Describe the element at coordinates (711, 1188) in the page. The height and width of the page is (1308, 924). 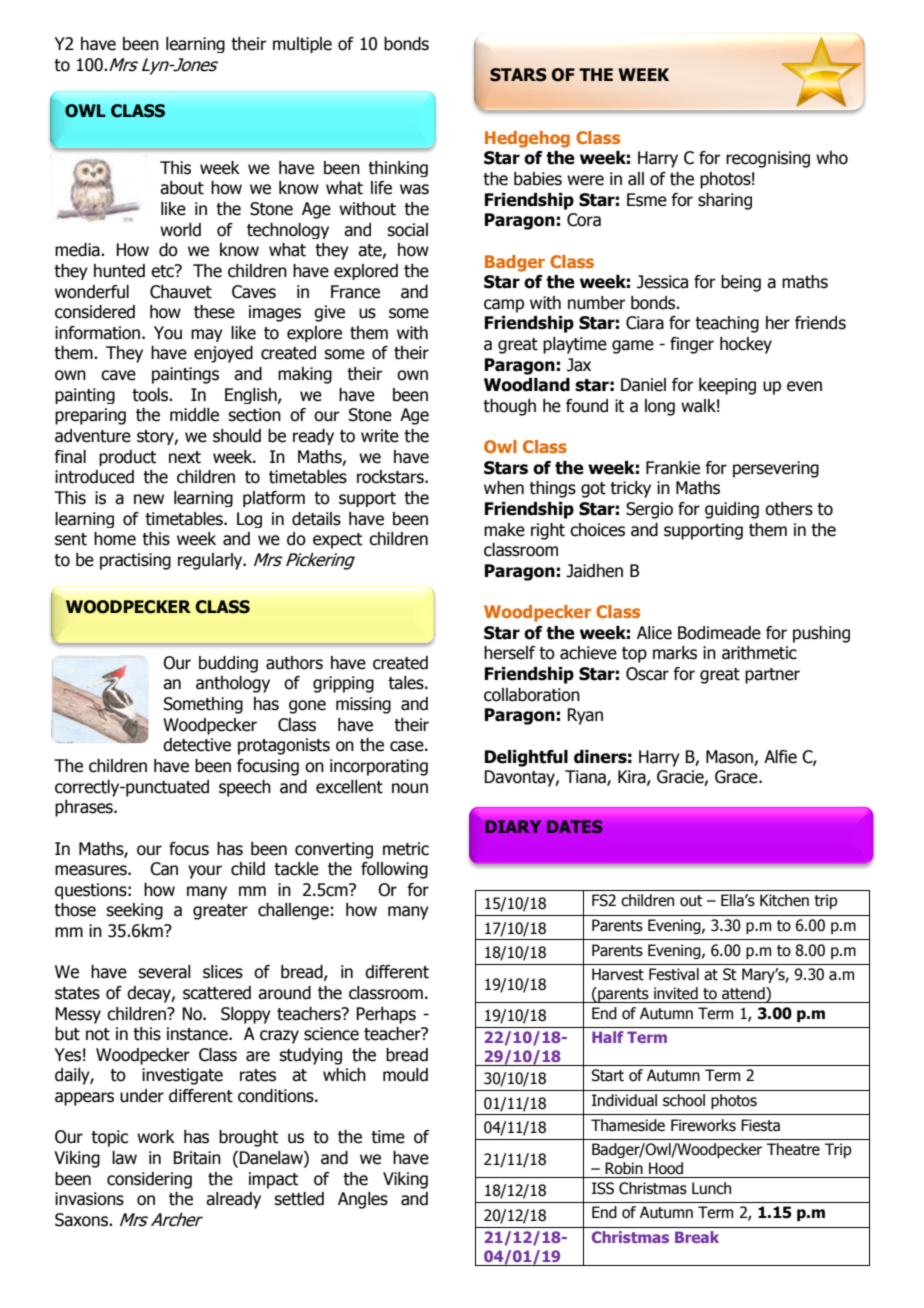
I see `Lunch` at that location.
